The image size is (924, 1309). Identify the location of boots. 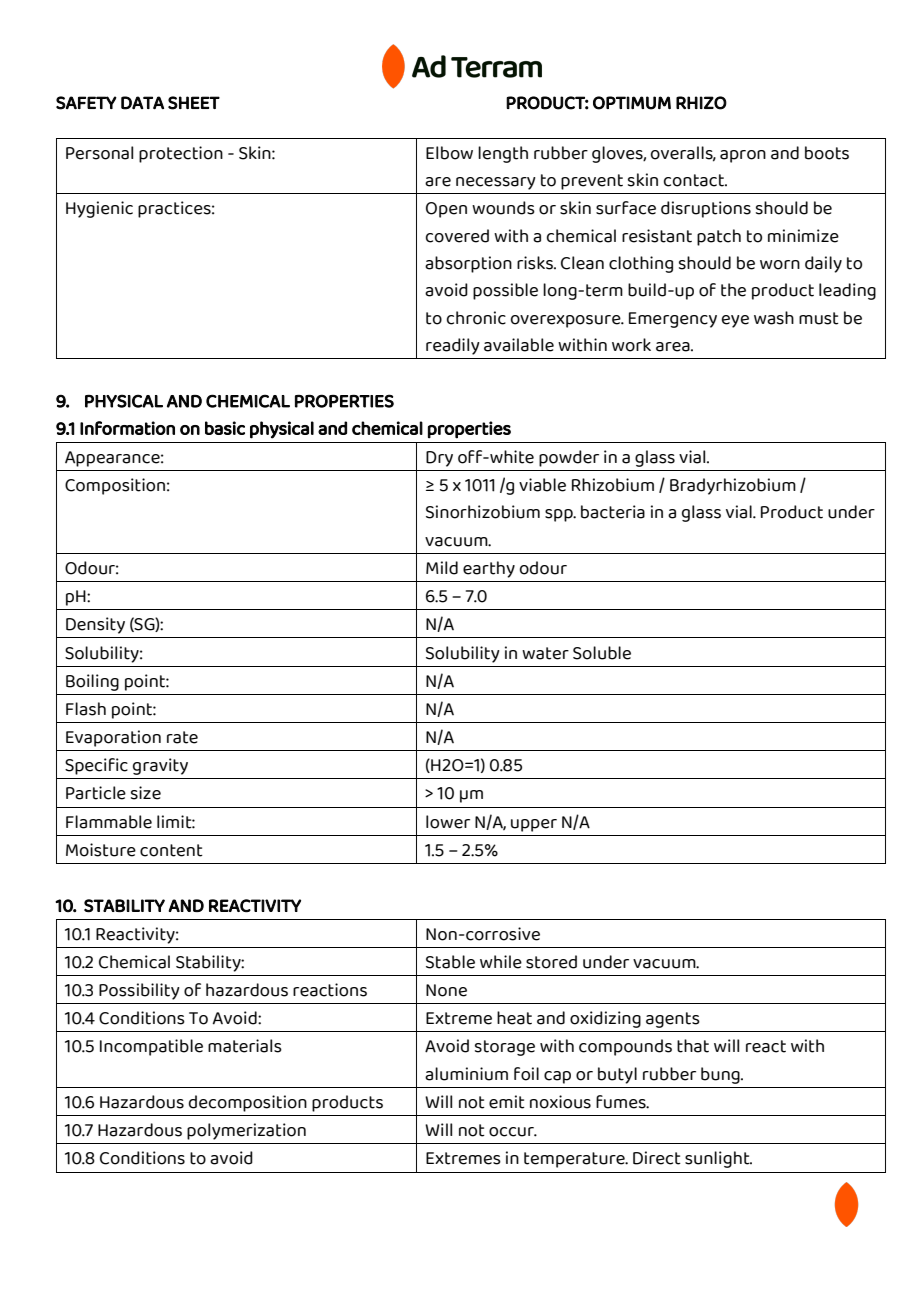
(827, 153).
